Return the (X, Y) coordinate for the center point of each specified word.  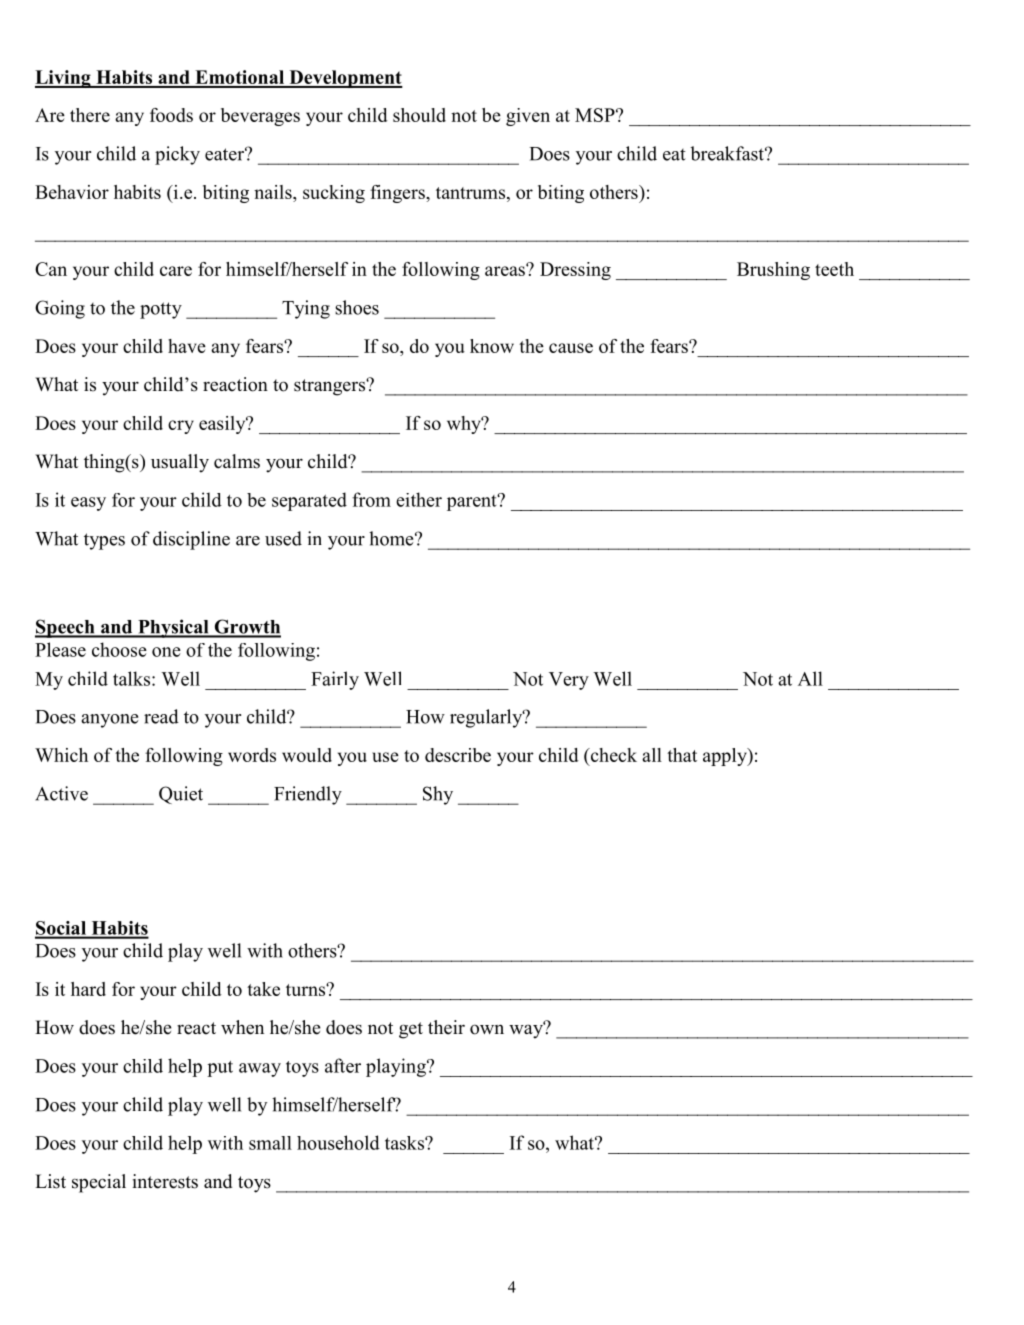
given (528, 117)
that (682, 755)
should (419, 115)
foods (171, 115)
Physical (173, 628)
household (338, 1142)
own (487, 1029)
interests (165, 1181)
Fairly (335, 680)
